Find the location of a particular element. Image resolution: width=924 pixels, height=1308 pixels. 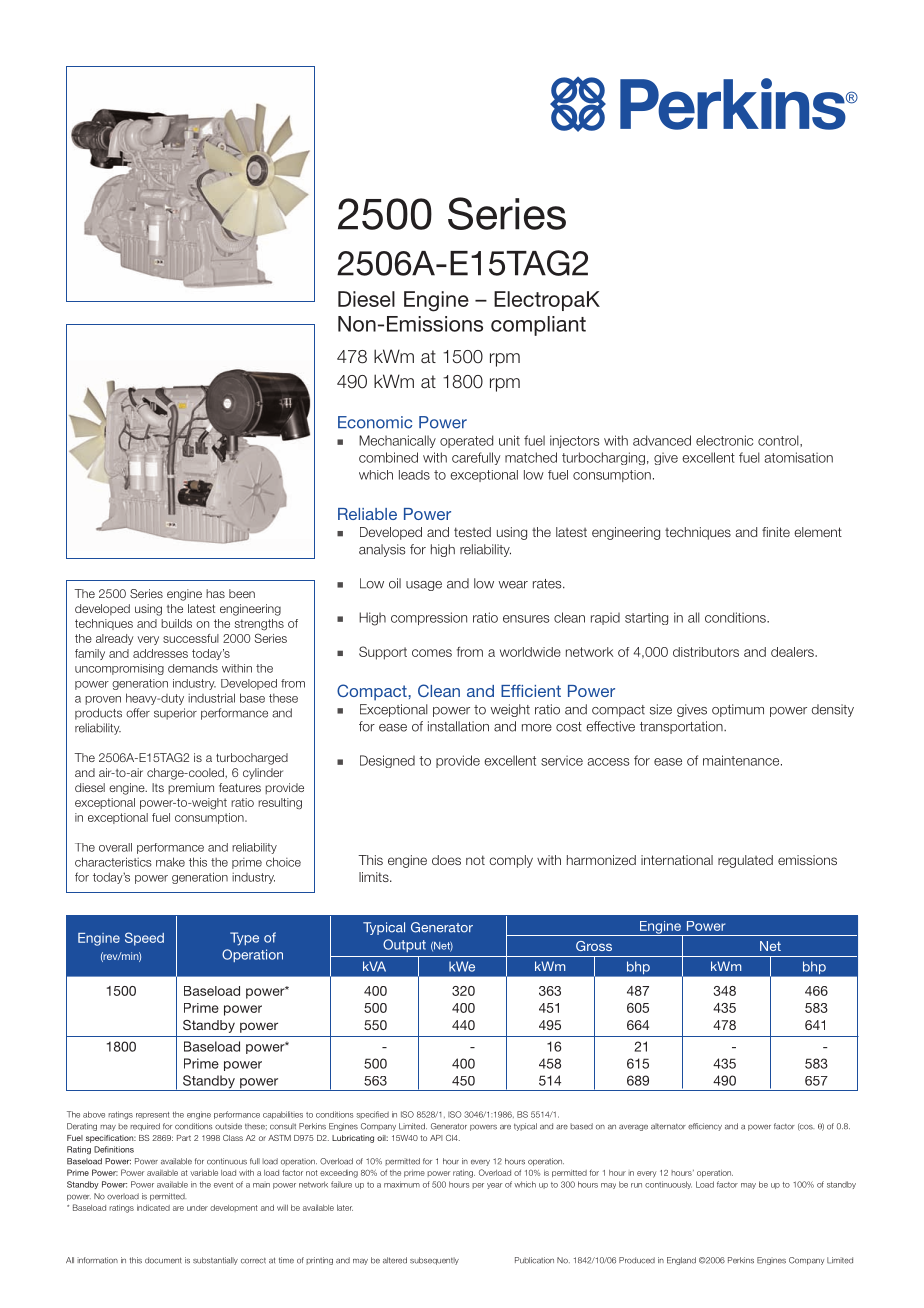

under is located at coordinates (197, 1208).
